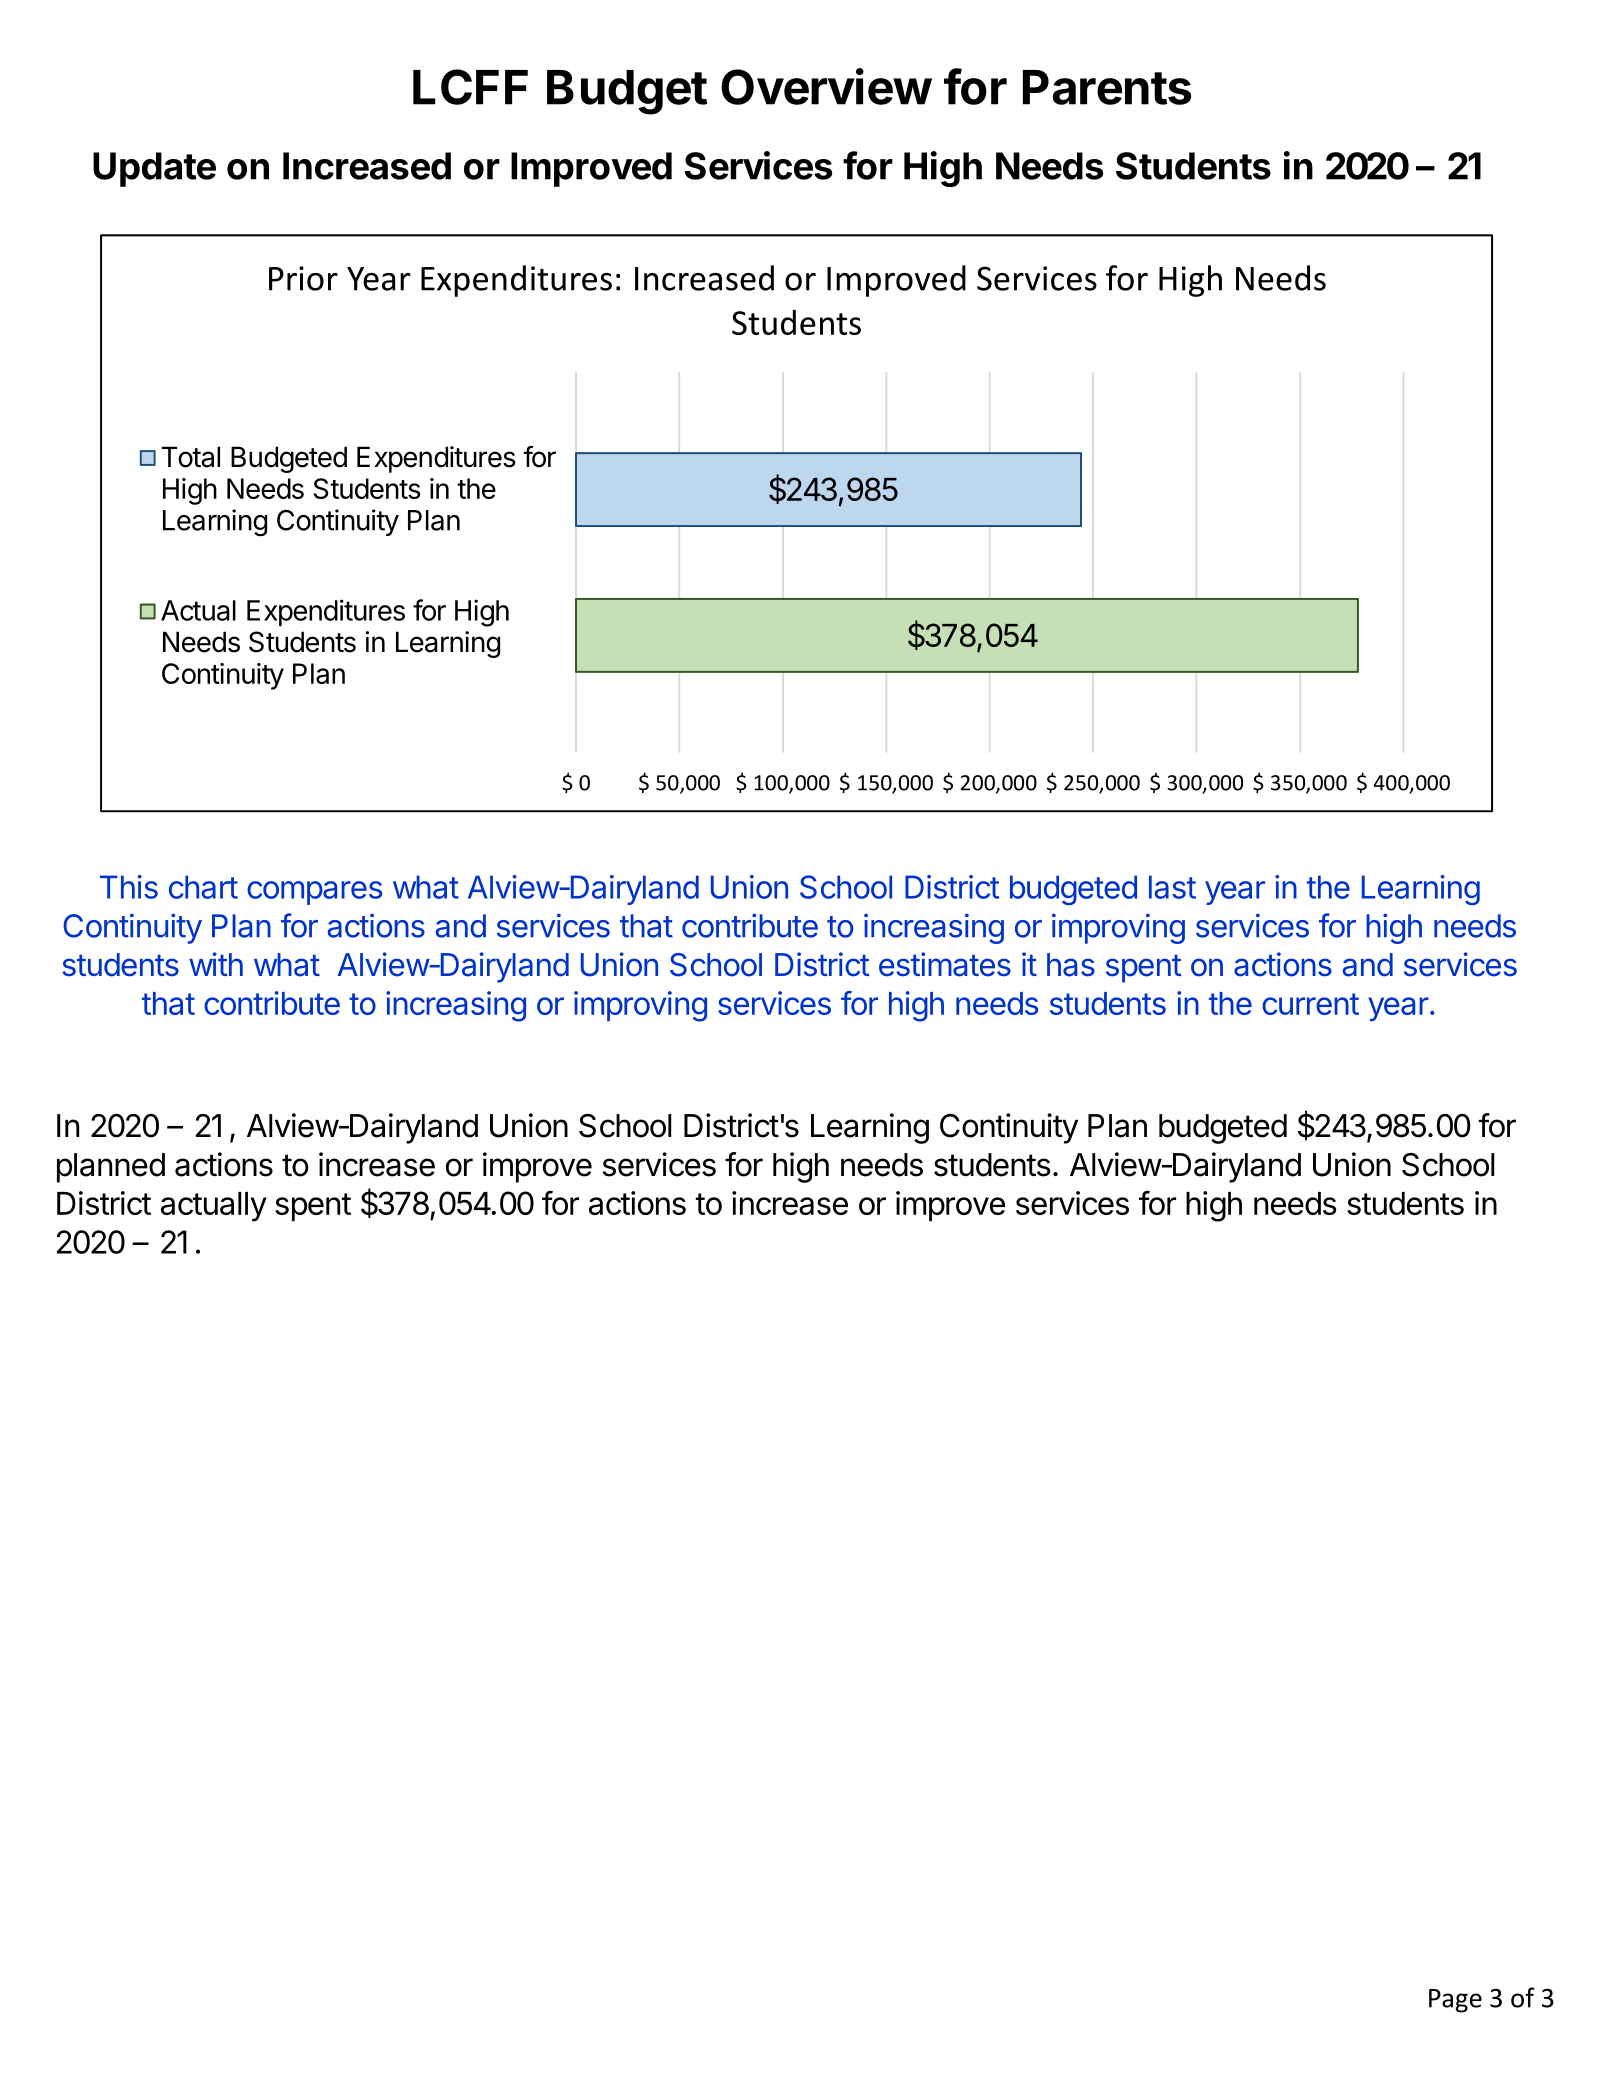  Describe the element at coordinates (1455, 2001) in the screenshot. I see `Page` at that location.
